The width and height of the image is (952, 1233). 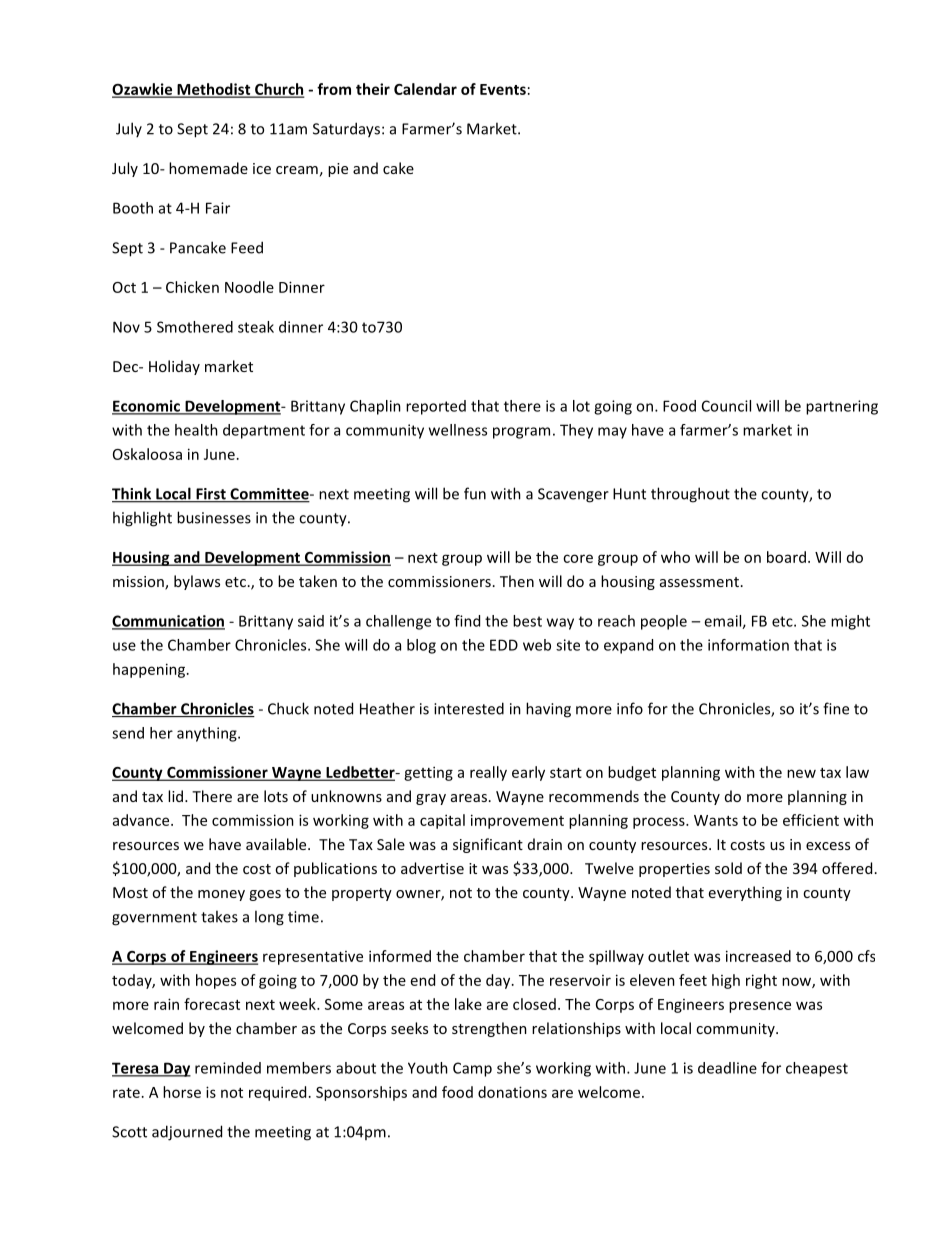 I want to click on anything, so click(x=208, y=734).
